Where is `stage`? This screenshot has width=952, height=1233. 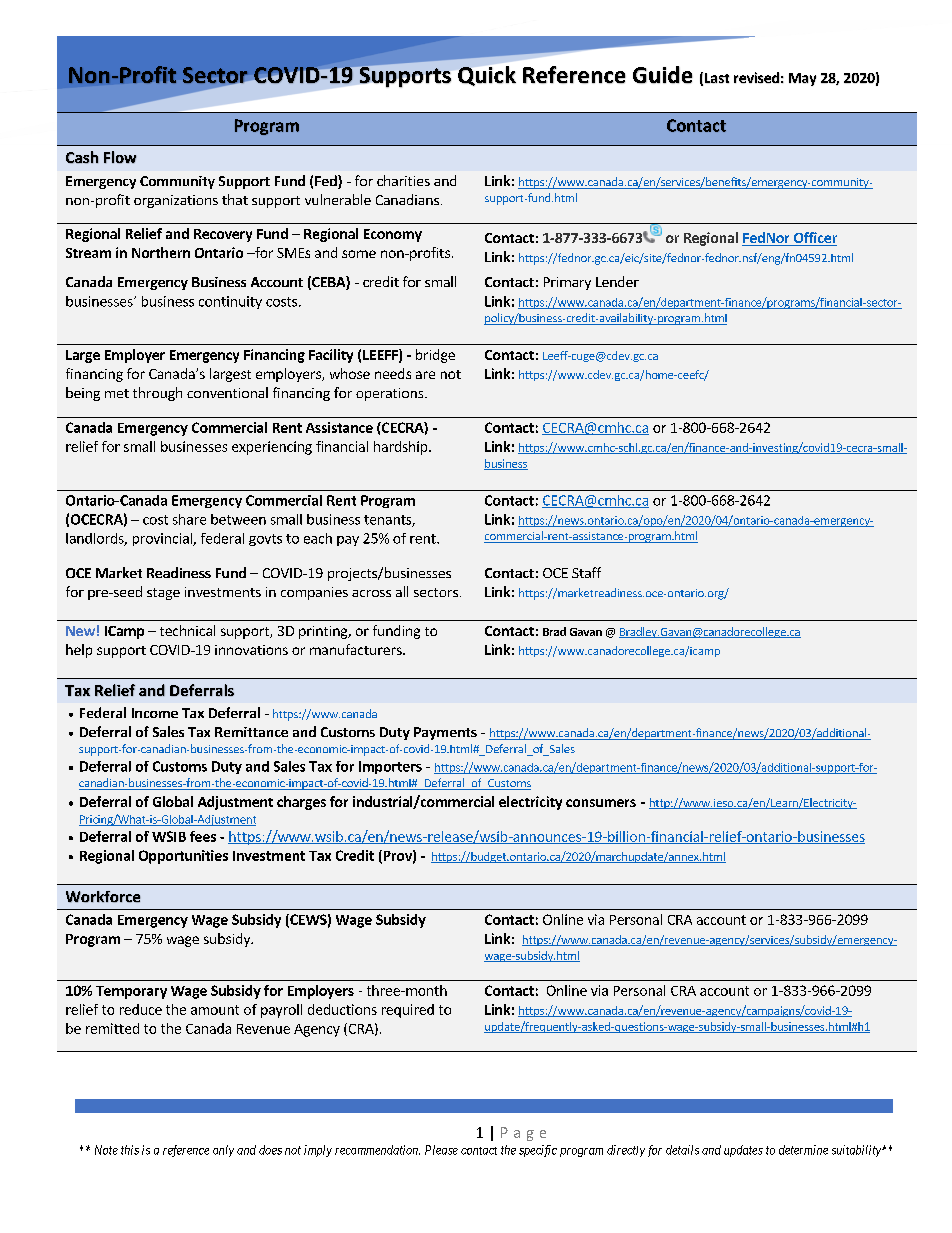
stage is located at coordinates (163, 594).
